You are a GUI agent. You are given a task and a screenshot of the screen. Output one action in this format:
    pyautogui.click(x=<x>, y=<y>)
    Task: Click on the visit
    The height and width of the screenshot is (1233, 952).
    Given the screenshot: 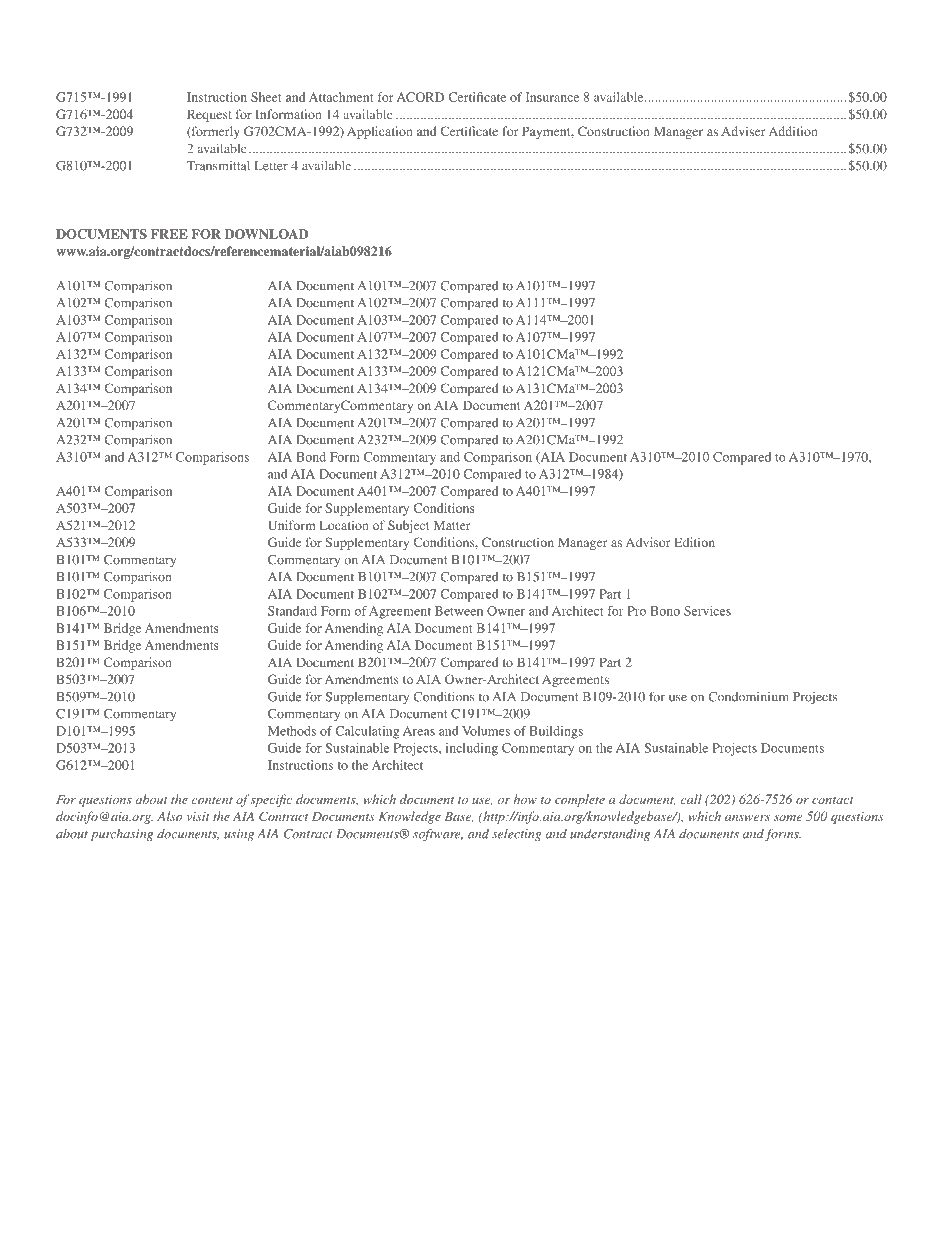 What is the action you would take?
    pyautogui.click(x=198, y=816)
